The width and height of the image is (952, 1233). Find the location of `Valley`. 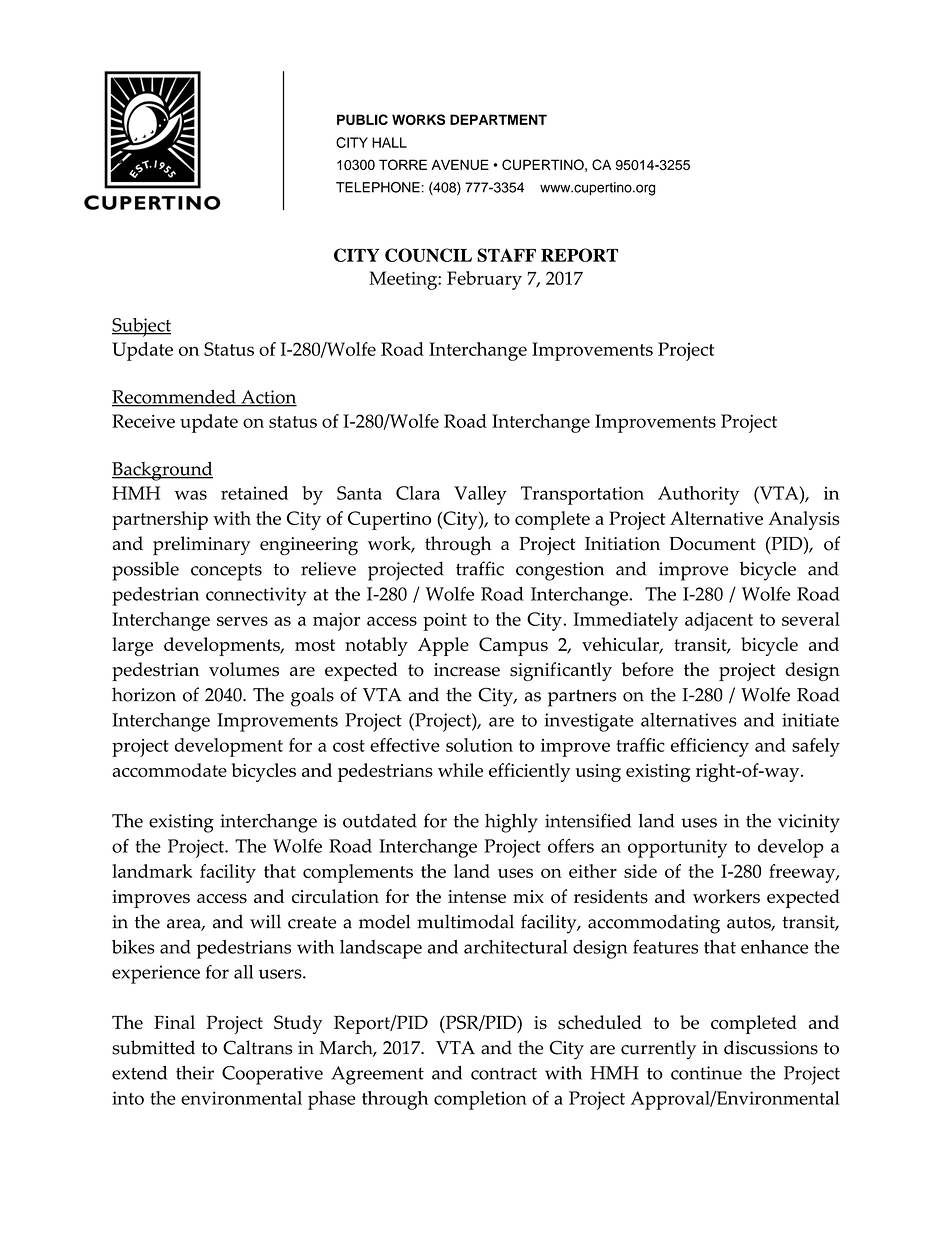

Valley is located at coordinates (480, 495).
